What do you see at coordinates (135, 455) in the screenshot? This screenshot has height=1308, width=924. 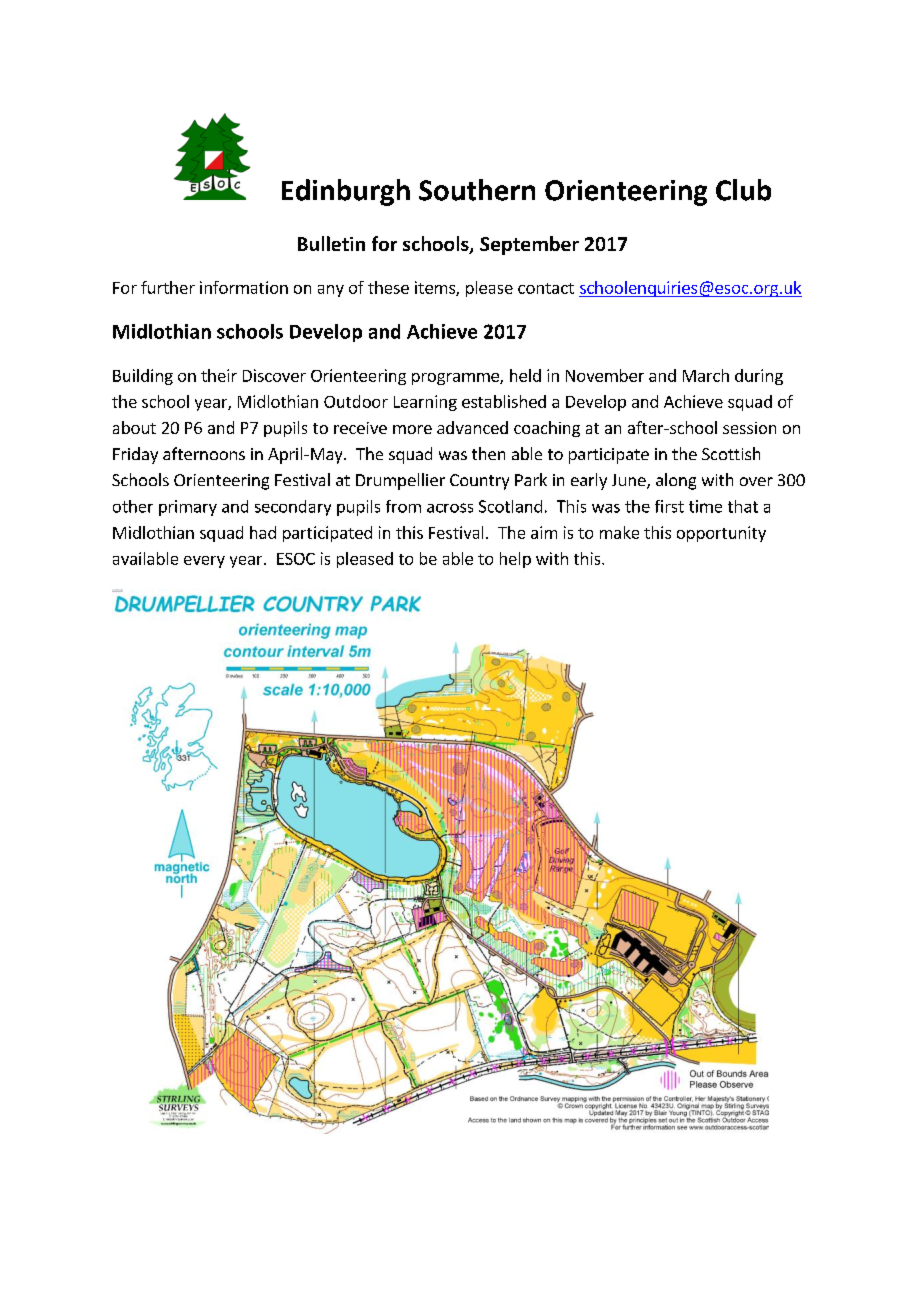 I see `Friday` at bounding box center [135, 455].
